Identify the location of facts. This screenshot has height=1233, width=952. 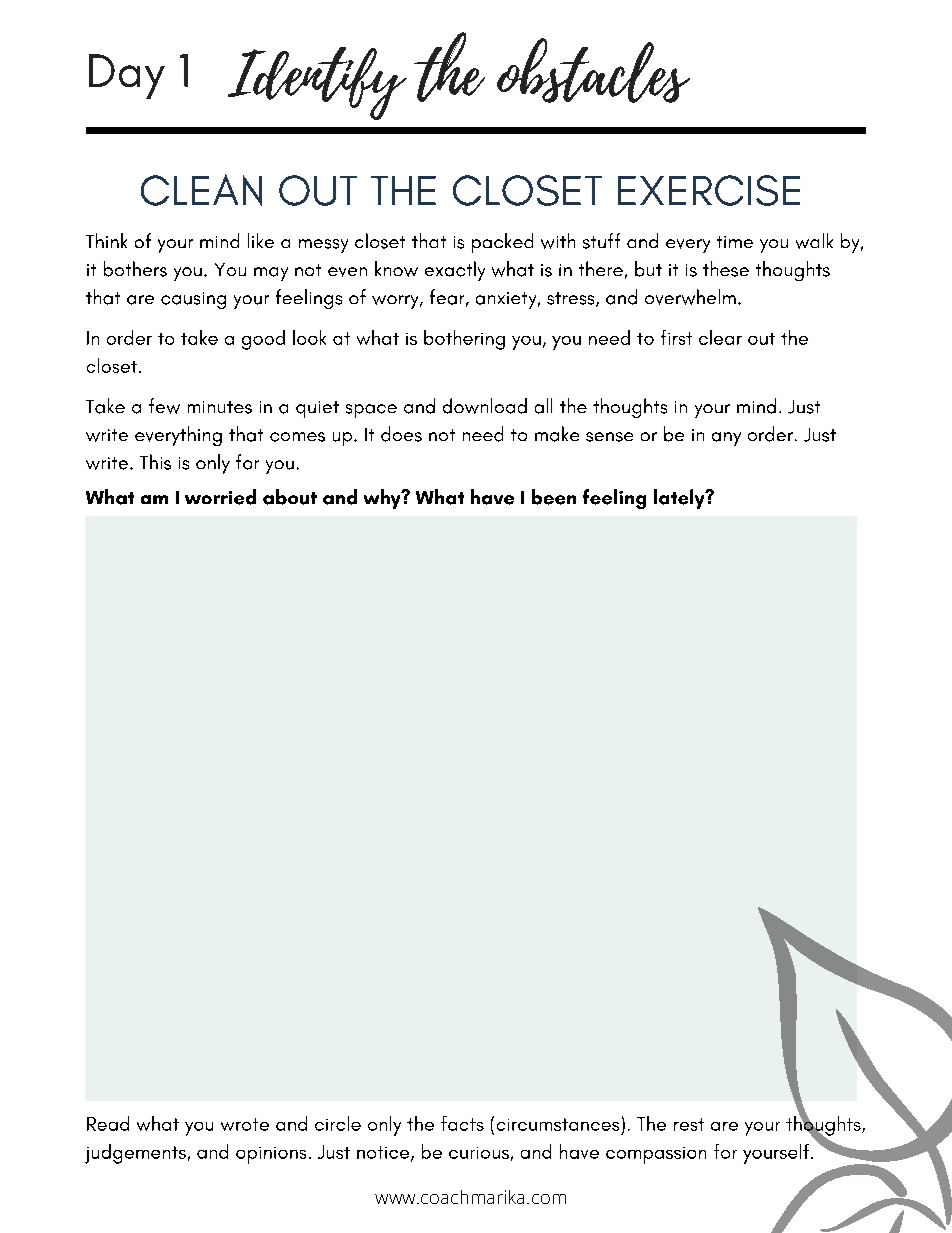
(462, 1123).
